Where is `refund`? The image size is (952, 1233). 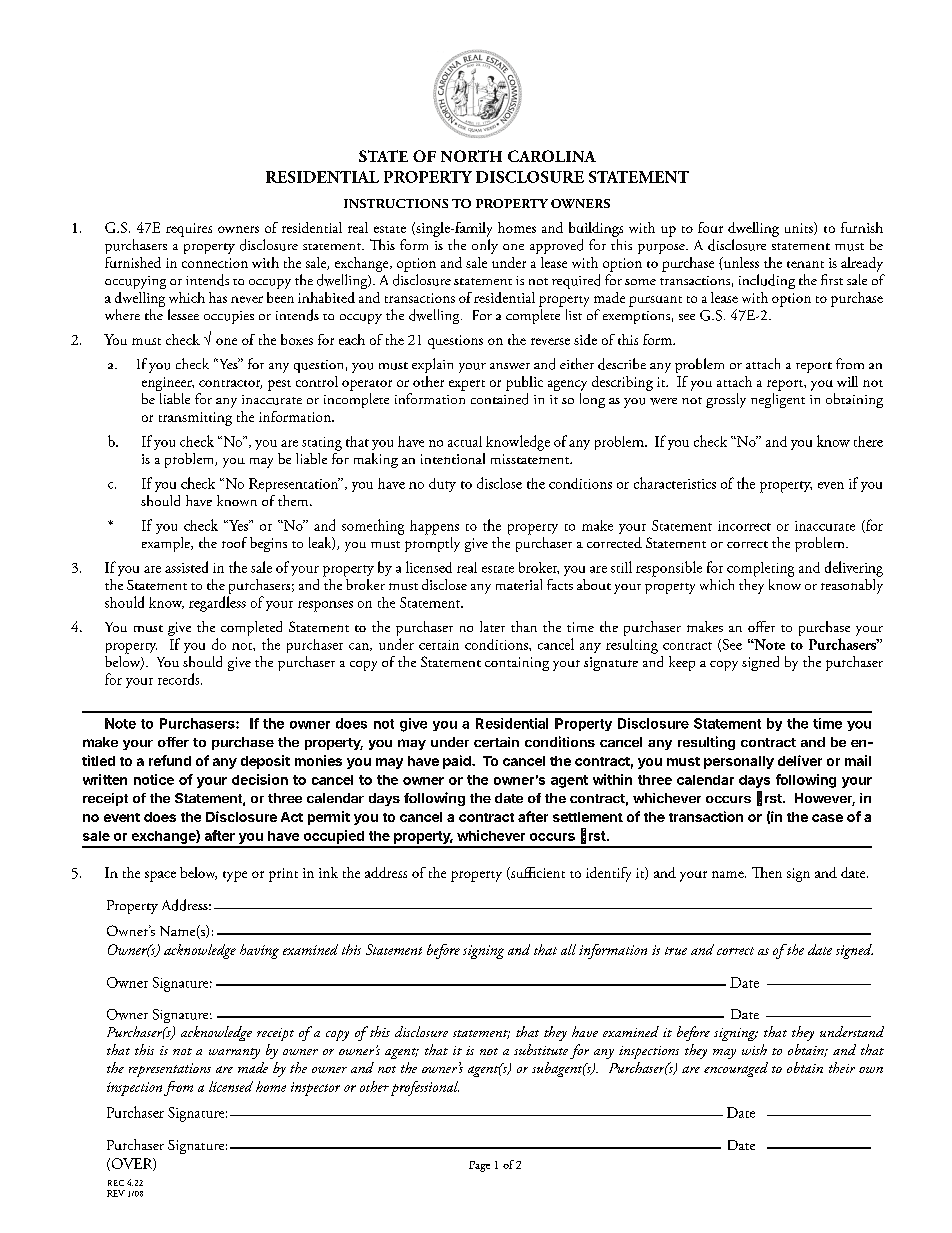
refund is located at coordinates (170, 760).
